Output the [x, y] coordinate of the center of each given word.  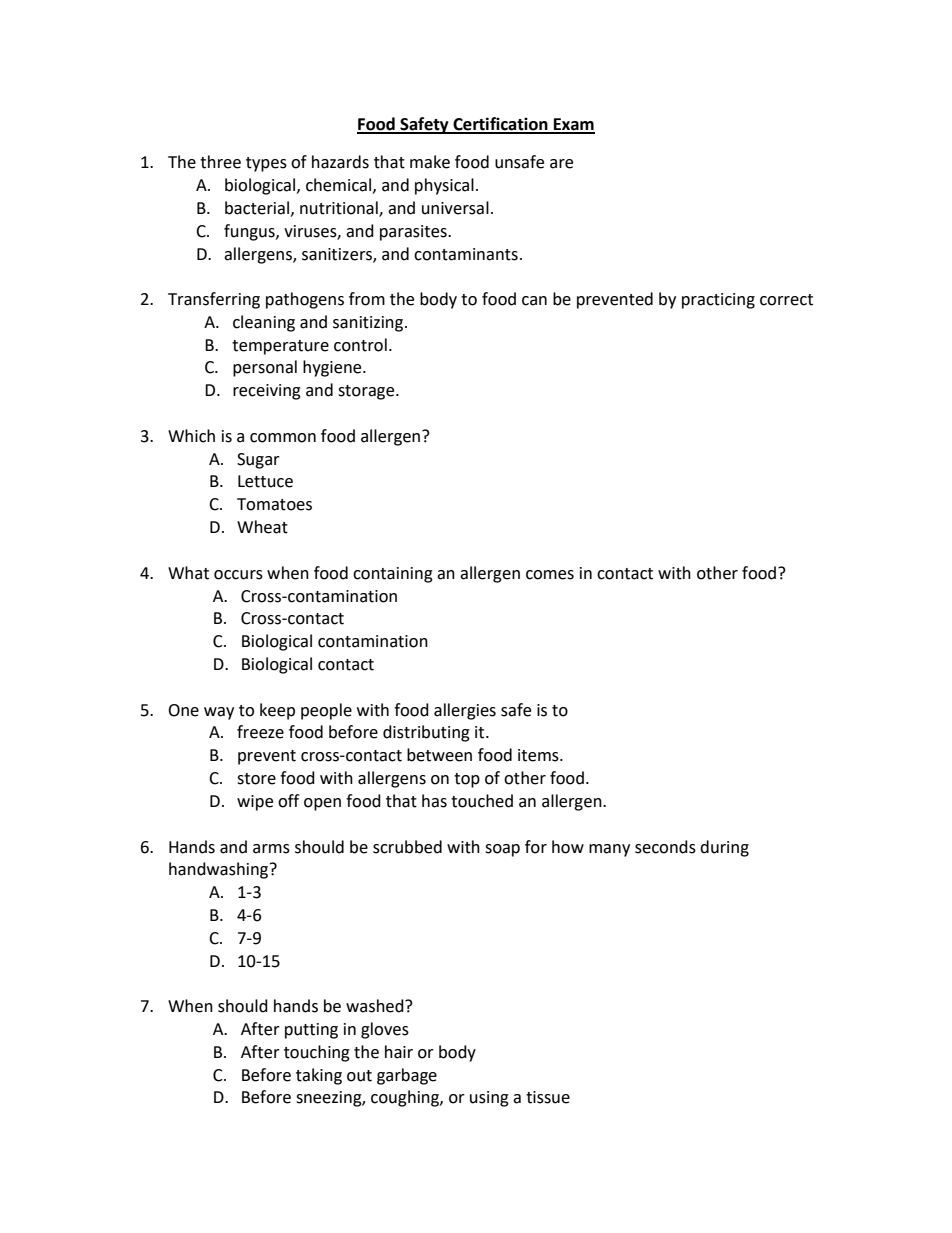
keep [277, 711]
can [534, 301]
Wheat [262, 527]
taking [319, 1076]
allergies [465, 711]
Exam [573, 125]
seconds [665, 847]
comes [550, 575]
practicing [718, 301]
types [266, 164]
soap [502, 850]
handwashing [220, 870]
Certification [500, 125]
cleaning [264, 323]
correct [786, 300]
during [724, 848]
